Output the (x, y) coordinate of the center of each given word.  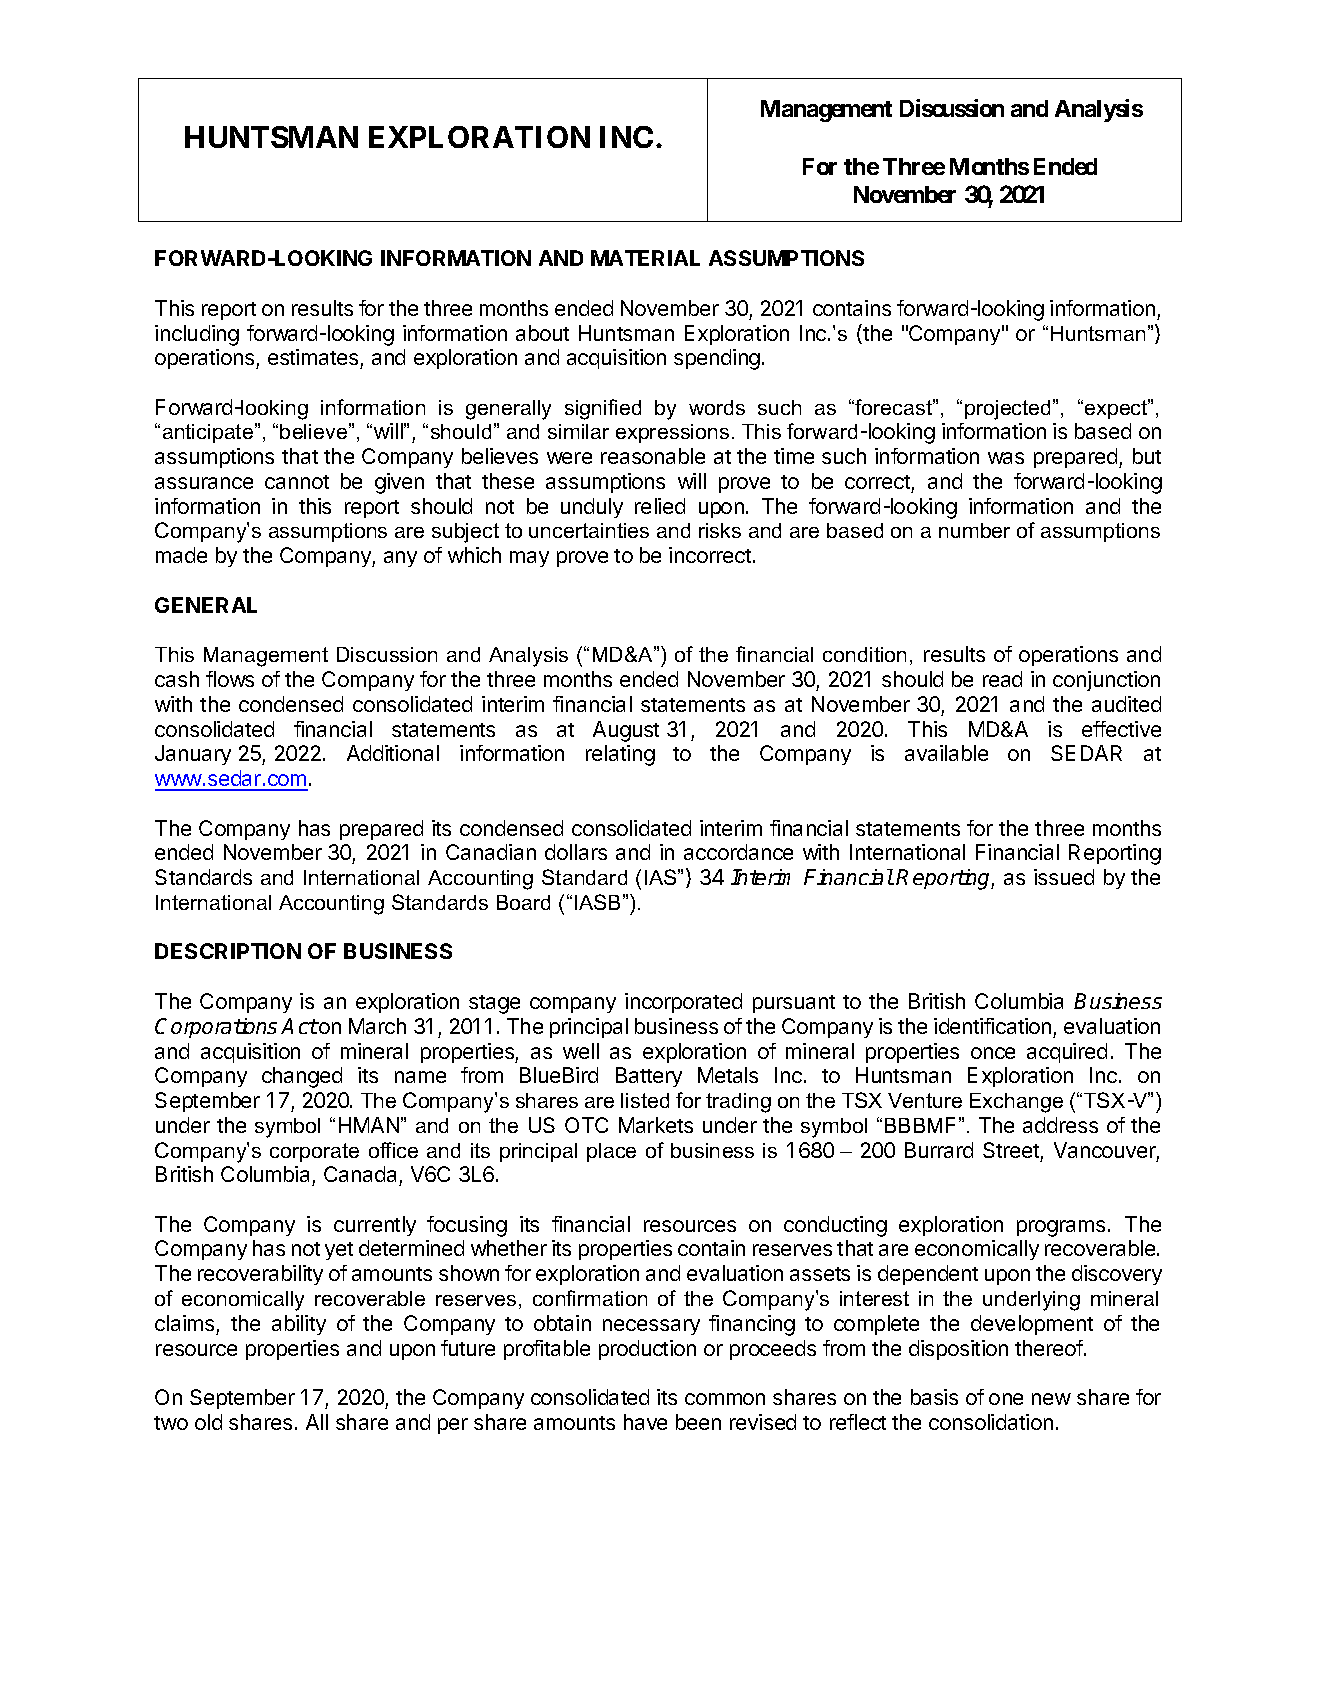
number (974, 530)
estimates (314, 359)
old (208, 1422)
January (193, 755)
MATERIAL (645, 258)
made (181, 555)
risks (720, 530)
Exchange (1016, 1103)
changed (302, 1077)
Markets (656, 1125)
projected (1007, 410)
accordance (738, 852)
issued (1064, 877)
